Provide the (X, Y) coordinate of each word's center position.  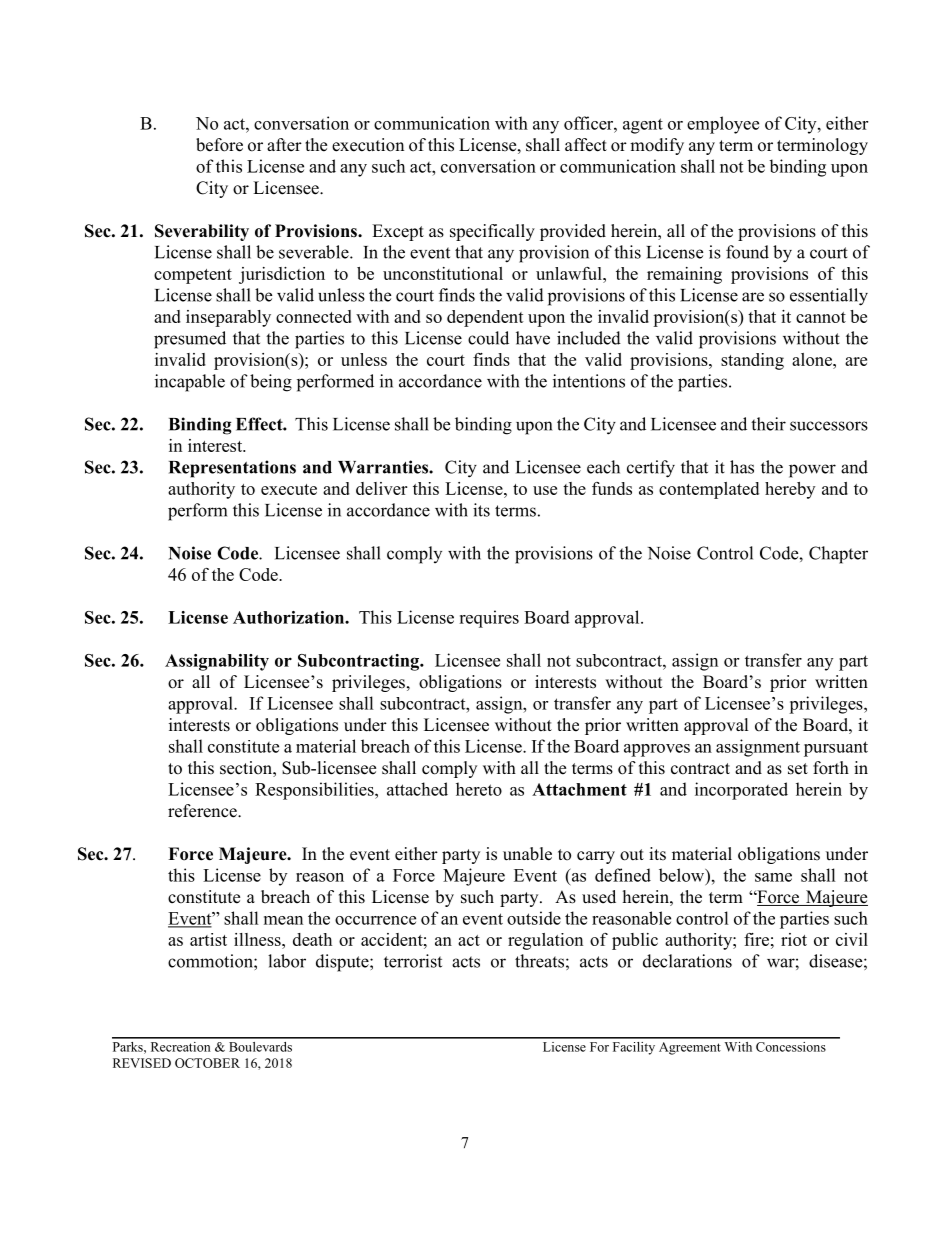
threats (539, 961)
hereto (479, 789)
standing (752, 361)
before (219, 145)
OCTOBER (207, 1063)
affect (586, 145)
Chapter (838, 555)
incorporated (741, 791)
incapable (190, 383)
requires (489, 619)
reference (203, 811)
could (488, 338)
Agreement (690, 1048)
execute (289, 489)
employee (723, 125)
